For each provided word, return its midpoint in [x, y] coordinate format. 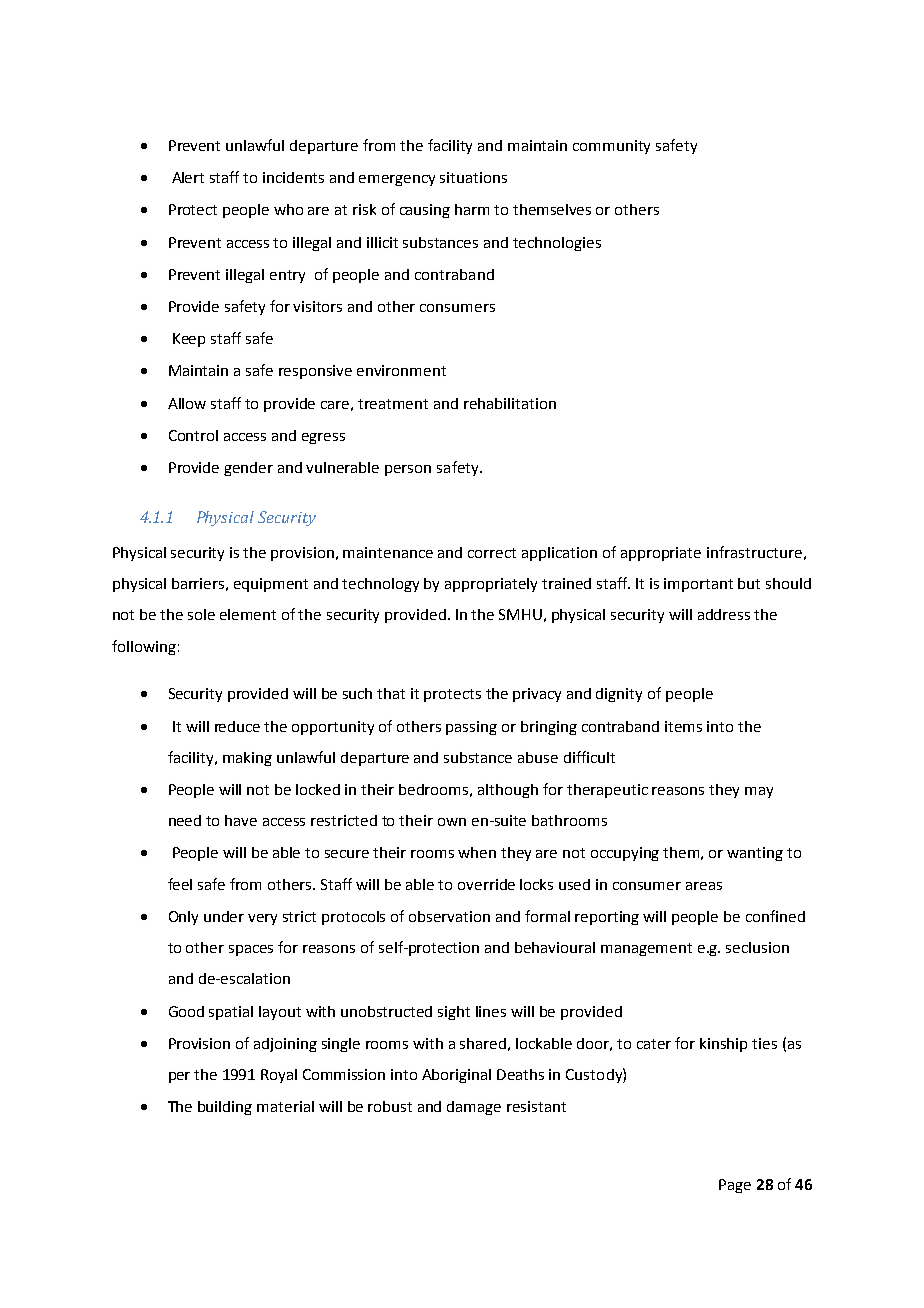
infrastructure [754, 552]
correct [492, 553]
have [241, 820]
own [452, 822]
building [225, 1108]
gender [248, 469]
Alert [188, 177]
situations [473, 177]
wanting [755, 854]
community [611, 147]
